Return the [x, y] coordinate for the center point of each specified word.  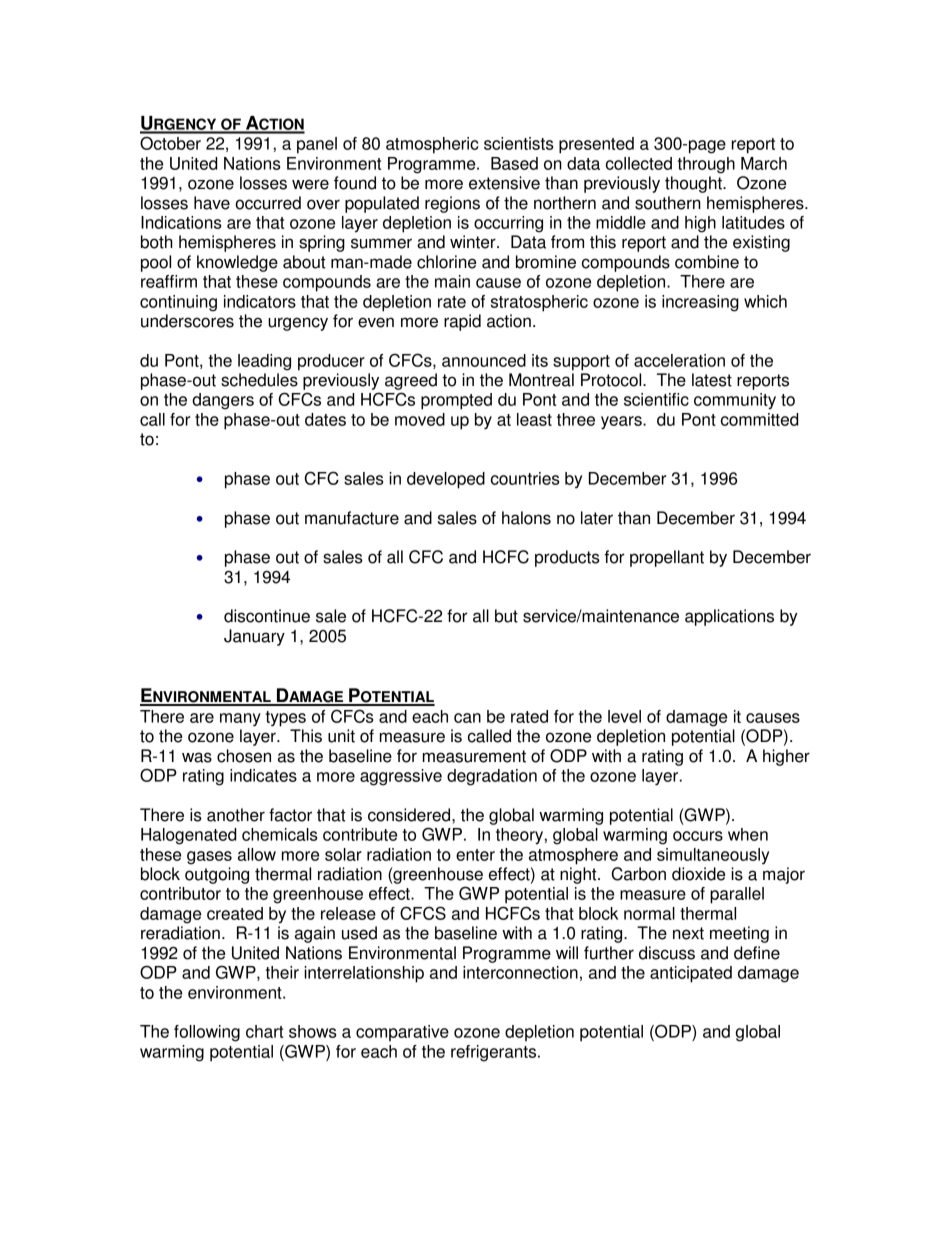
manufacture [352, 518]
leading [264, 362]
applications [729, 617]
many [240, 720]
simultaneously [713, 856]
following [207, 1033]
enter [475, 855]
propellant [667, 558]
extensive [504, 183]
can [467, 718]
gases [209, 858]
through [706, 165]
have [212, 203]
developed [446, 480]
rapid [462, 322]
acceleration [679, 360]
